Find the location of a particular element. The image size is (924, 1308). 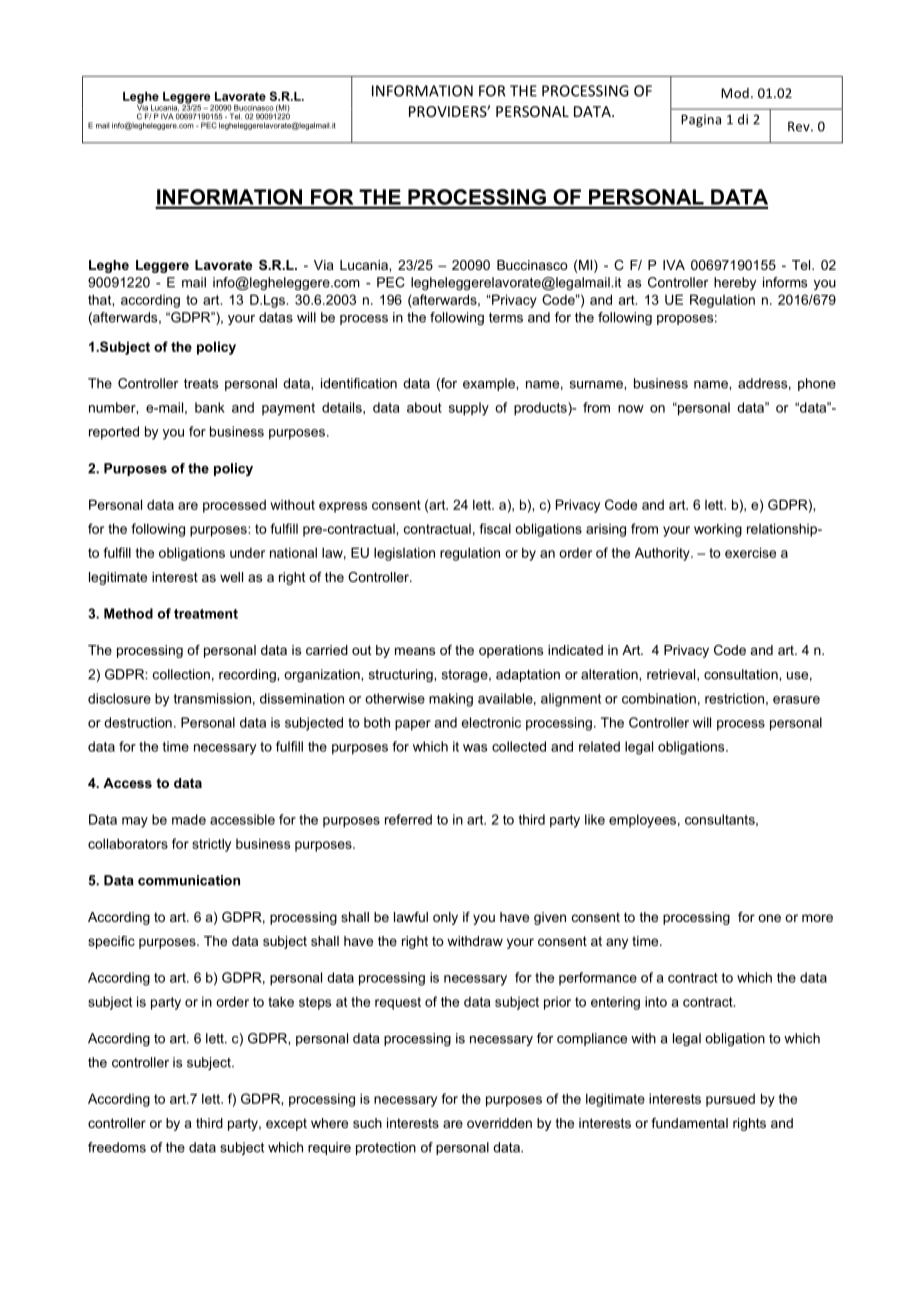

Mod is located at coordinates (735, 93).
